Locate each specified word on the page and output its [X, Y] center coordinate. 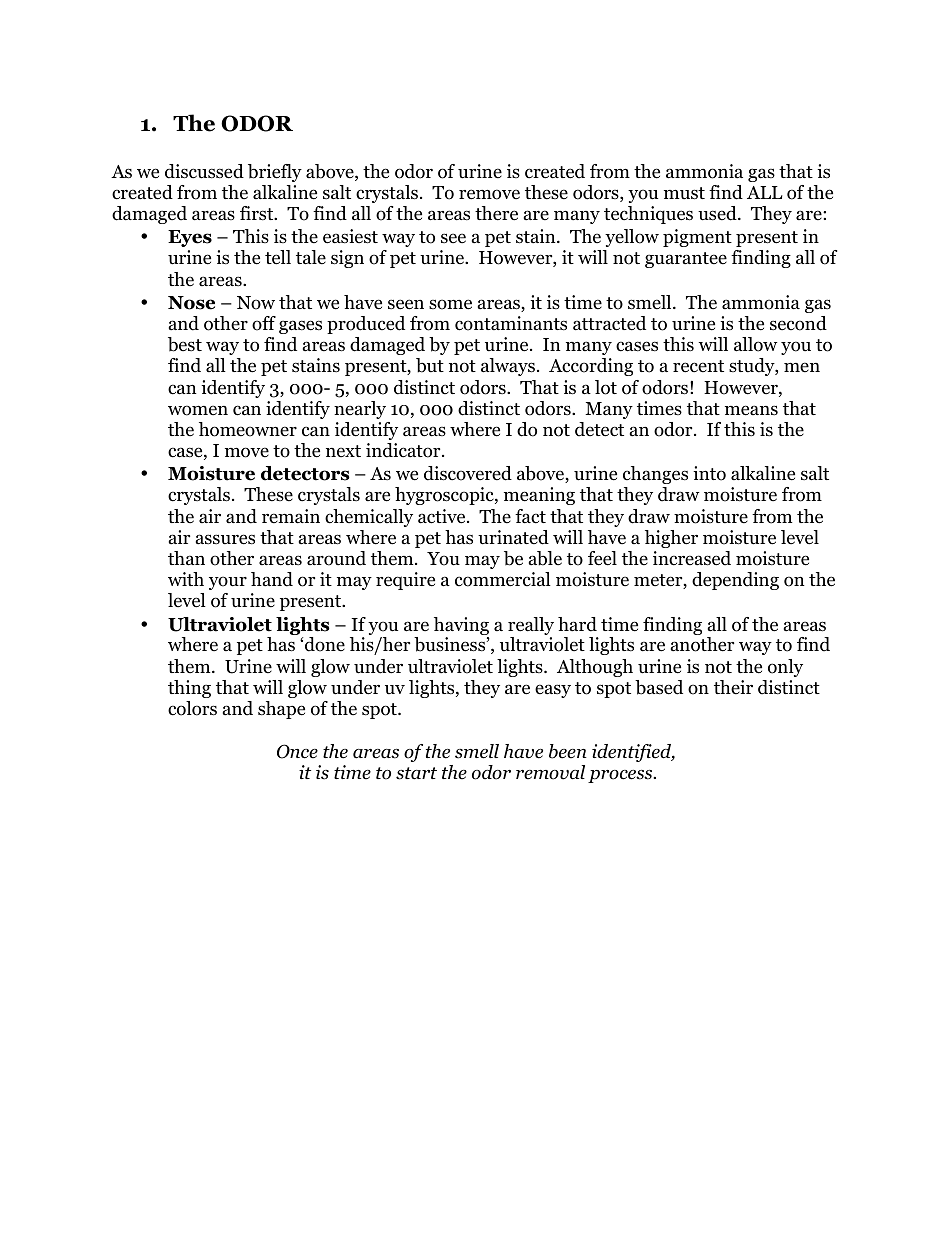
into [709, 473]
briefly [275, 173]
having [461, 627]
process [621, 776]
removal [550, 772]
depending [735, 581]
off [264, 323]
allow [755, 344]
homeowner [248, 429]
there [496, 213]
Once [297, 751]
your [228, 583]
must [684, 193]
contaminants [511, 323]
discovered [468, 473]
